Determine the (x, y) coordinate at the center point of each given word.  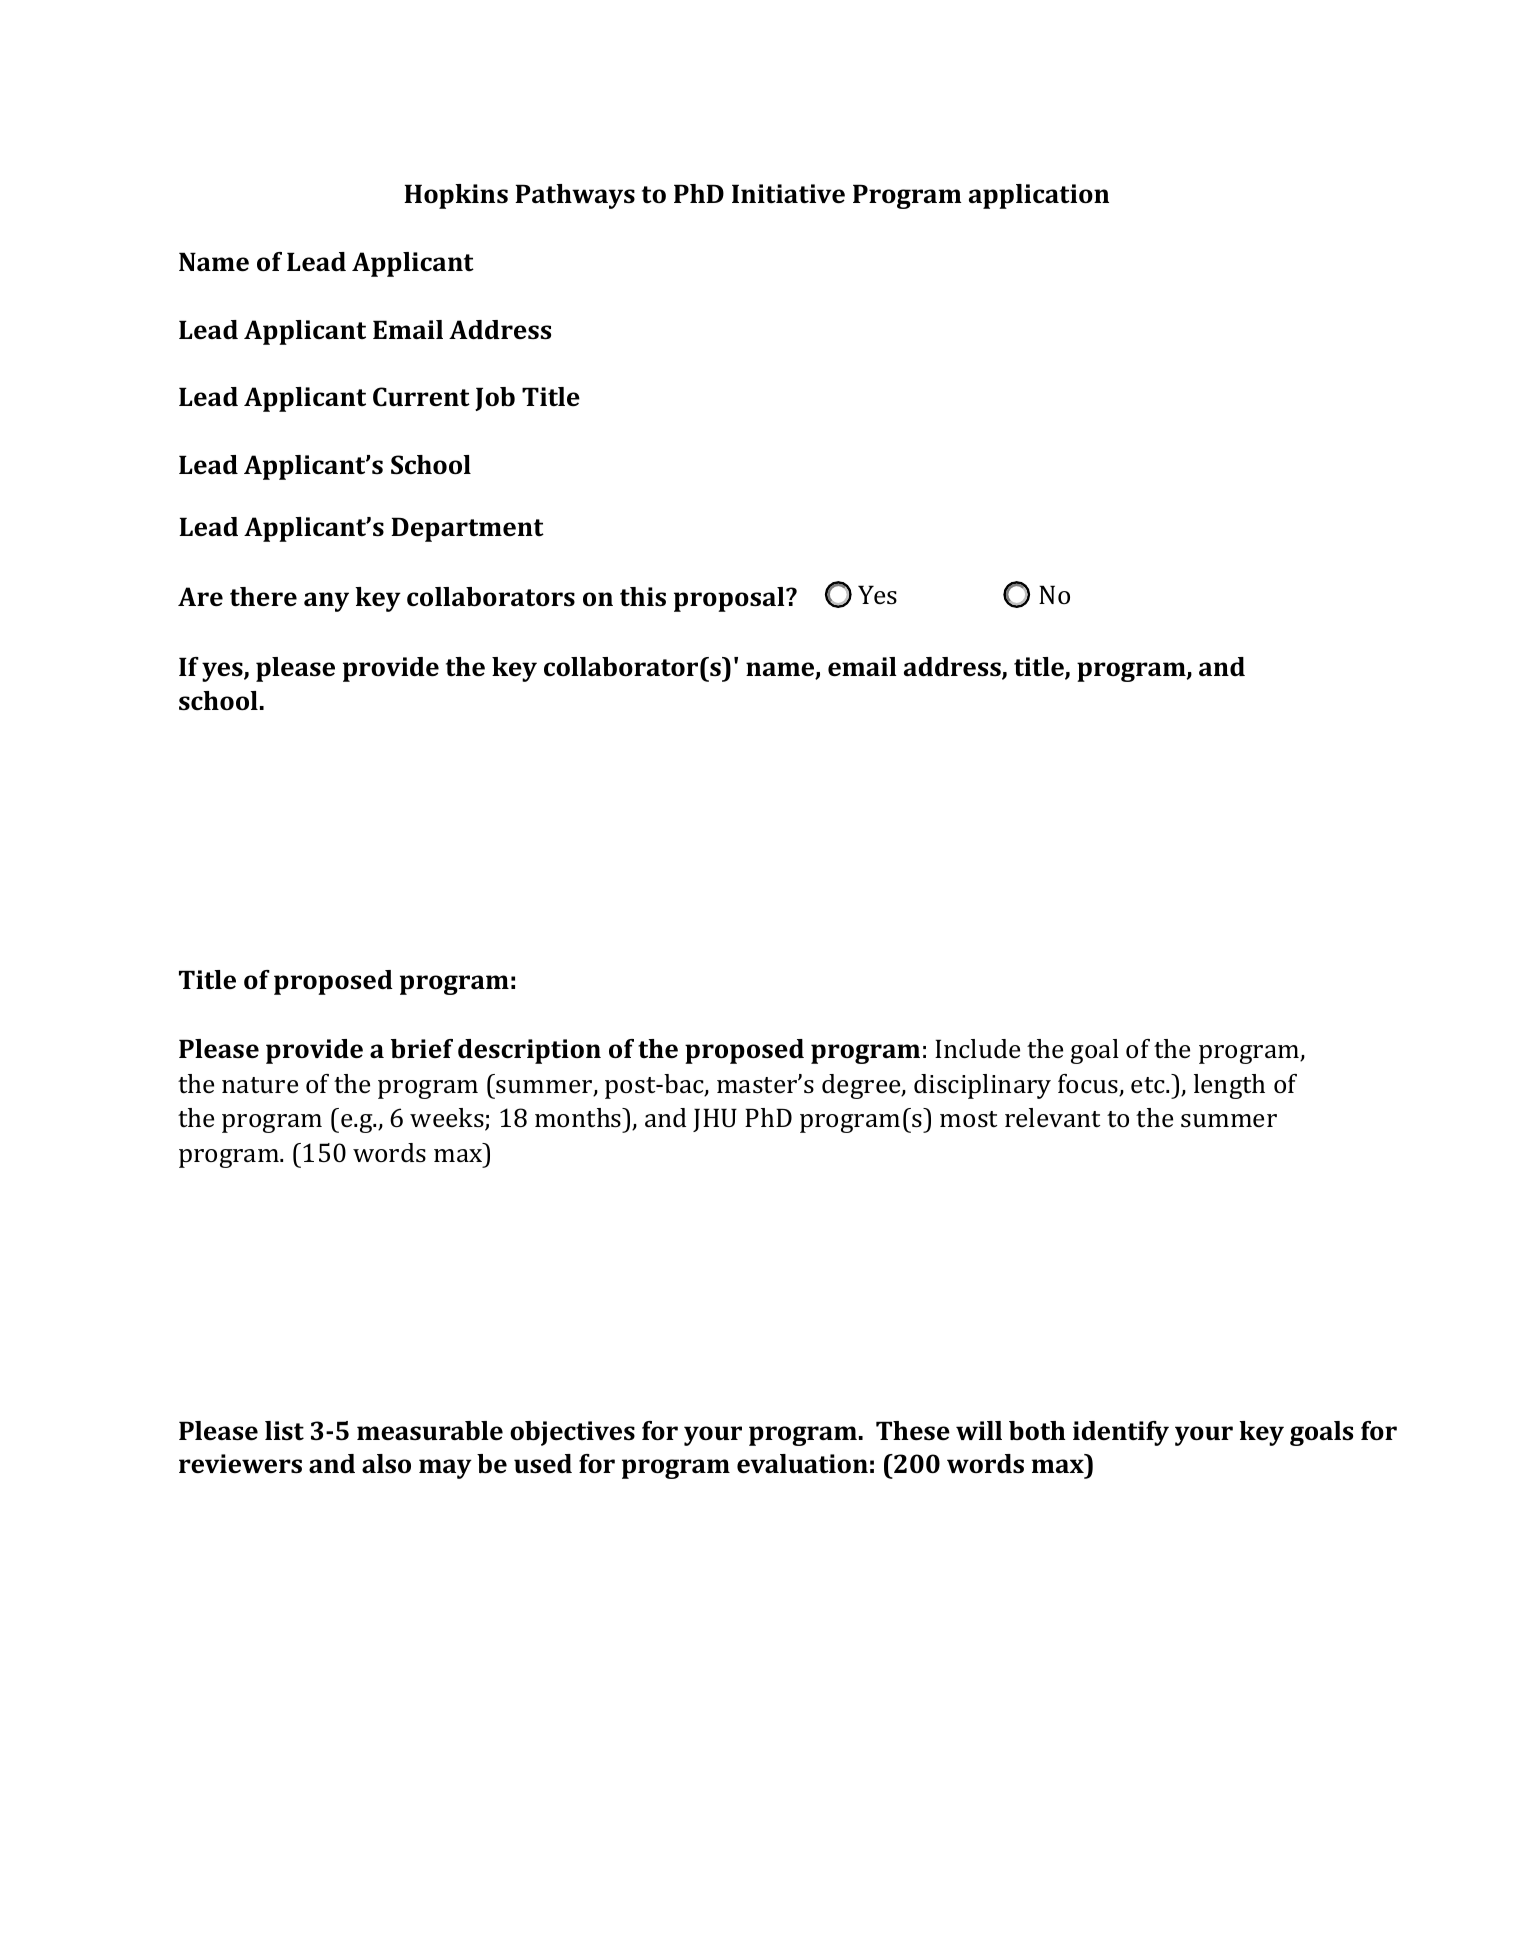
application (1039, 196)
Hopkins (456, 196)
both (1037, 1430)
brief (422, 1048)
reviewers (240, 1464)
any (326, 602)
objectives (572, 1433)
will (979, 1430)
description (529, 1051)
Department (467, 529)
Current (421, 397)
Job (495, 399)
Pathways (575, 196)
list (284, 1431)
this (643, 597)
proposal (730, 599)
